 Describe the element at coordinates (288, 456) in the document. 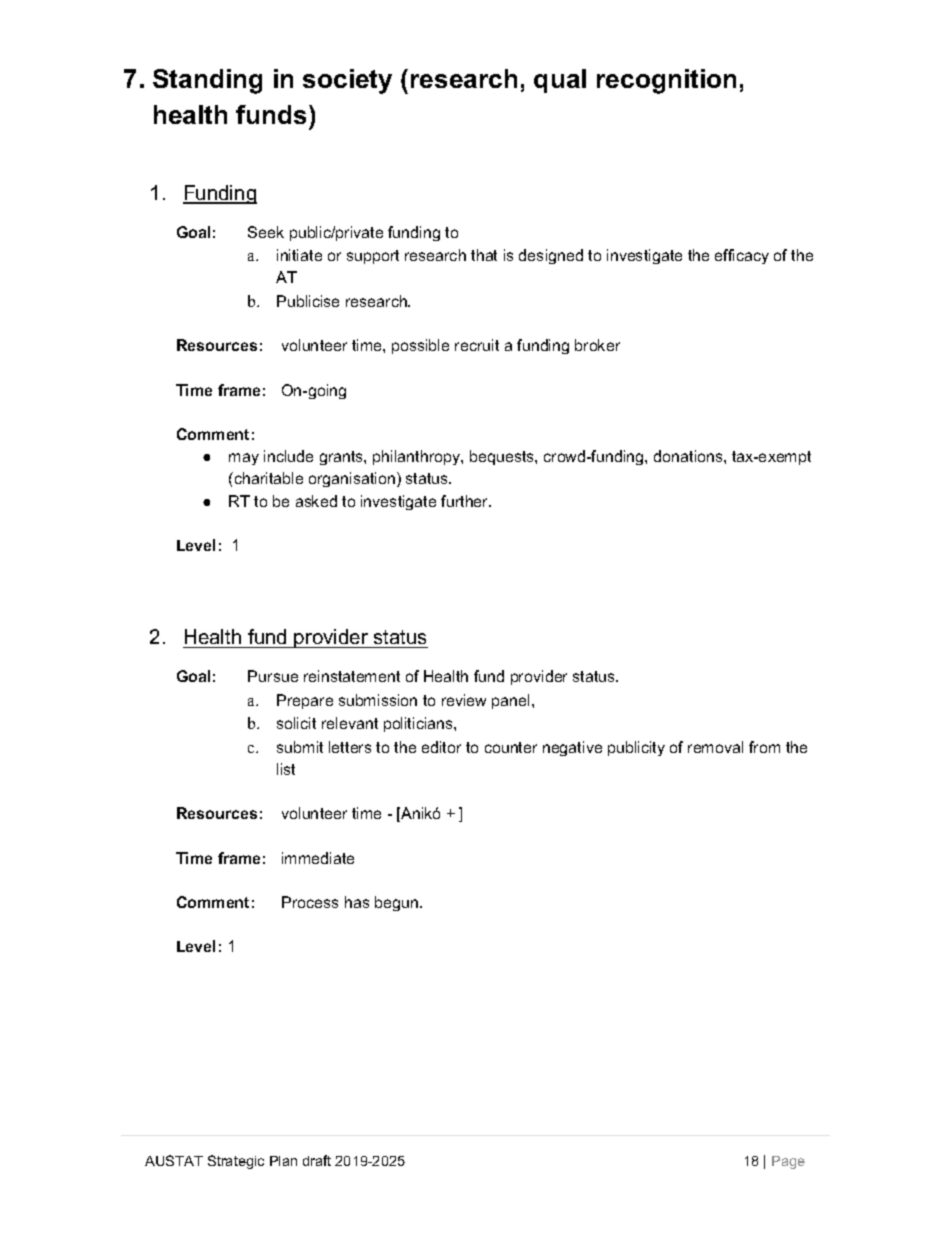

I see `include` at that location.
